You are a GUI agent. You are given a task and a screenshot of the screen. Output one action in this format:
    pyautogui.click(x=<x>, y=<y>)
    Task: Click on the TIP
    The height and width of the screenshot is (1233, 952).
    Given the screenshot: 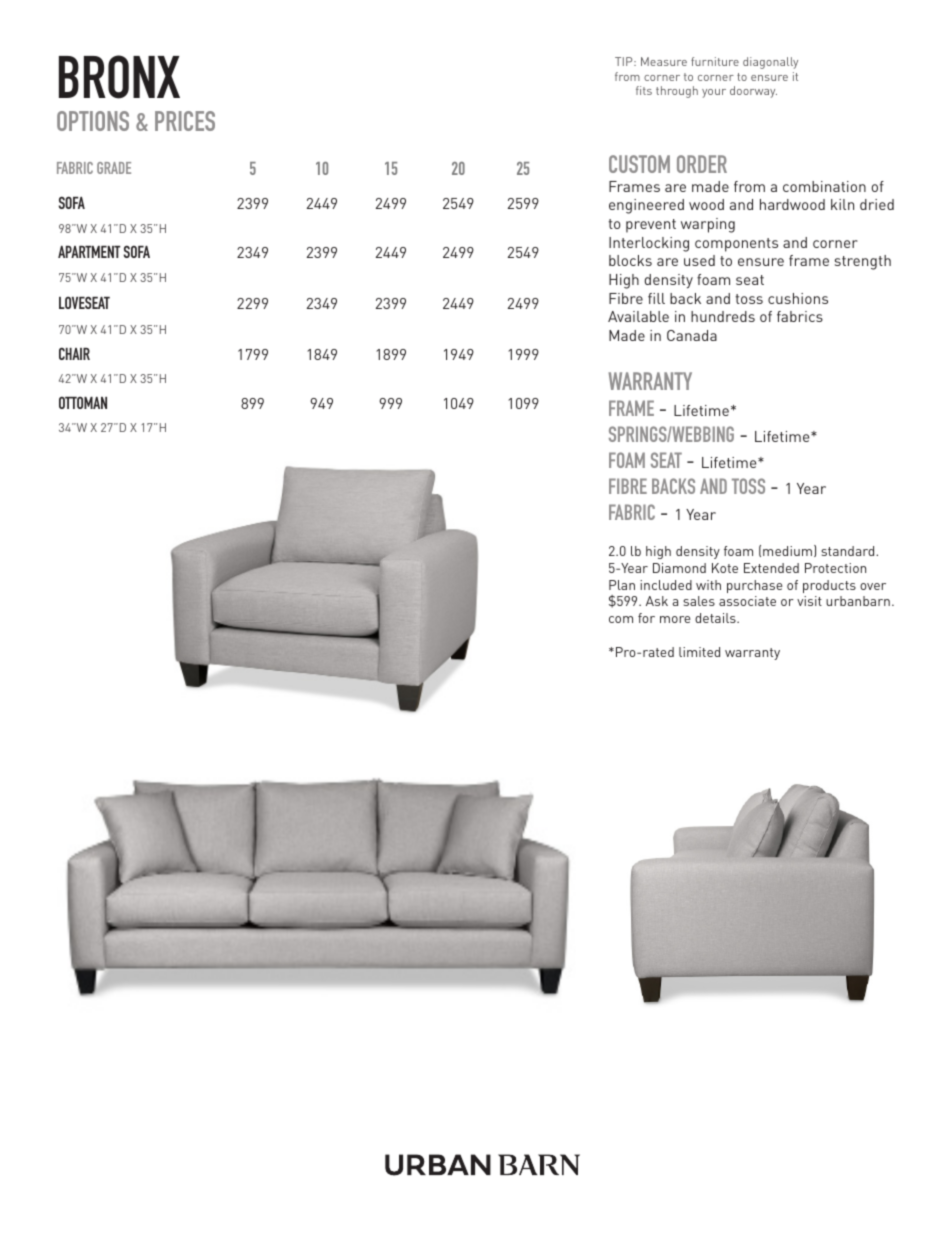 What is the action you would take?
    pyautogui.click(x=625, y=61)
